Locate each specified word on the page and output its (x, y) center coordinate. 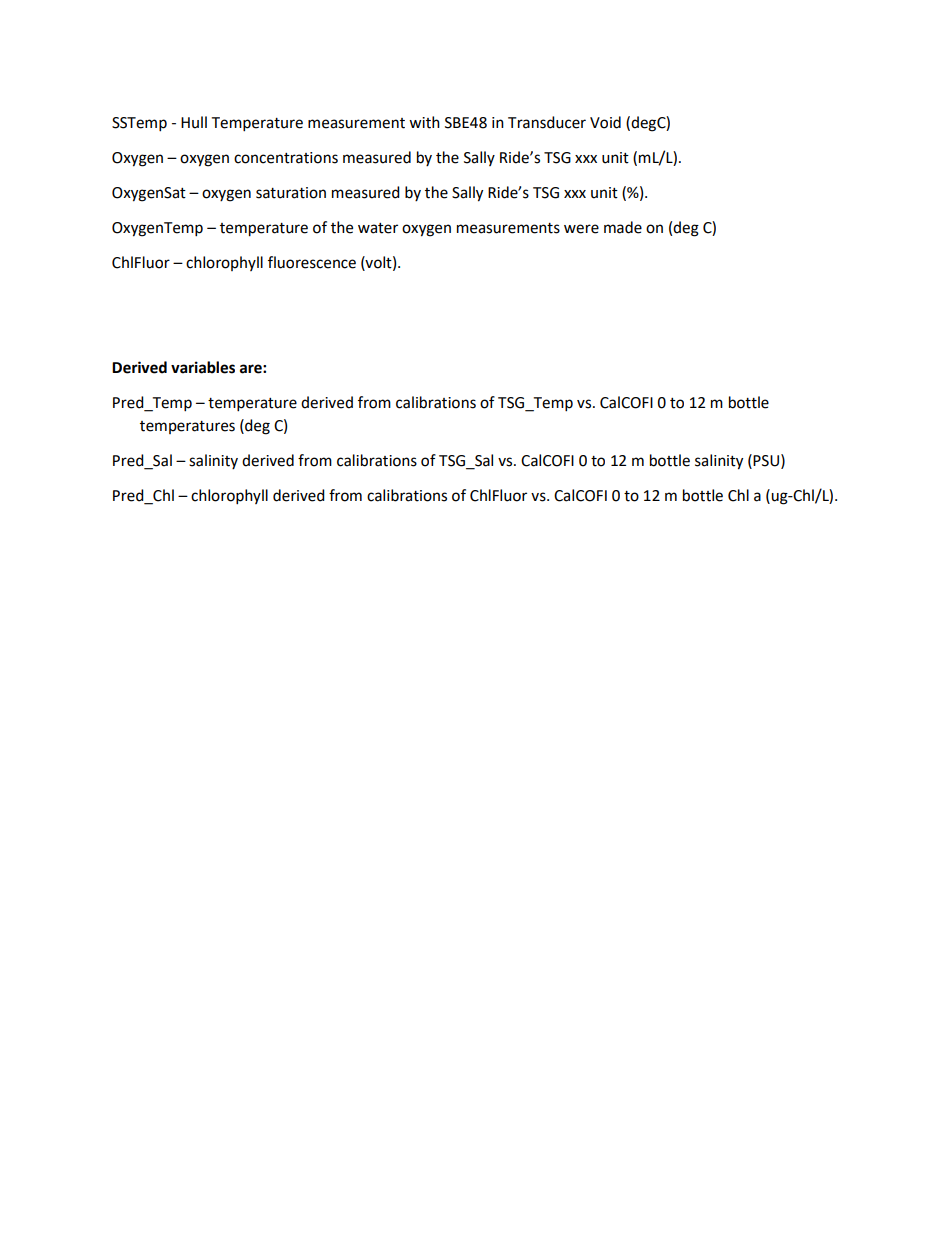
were (581, 229)
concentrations (286, 158)
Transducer (547, 122)
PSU (766, 461)
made (623, 227)
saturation (291, 193)
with (424, 122)
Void (605, 122)
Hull (194, 122)
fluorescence (312, 262)
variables (203, 367)
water (378, 228)
